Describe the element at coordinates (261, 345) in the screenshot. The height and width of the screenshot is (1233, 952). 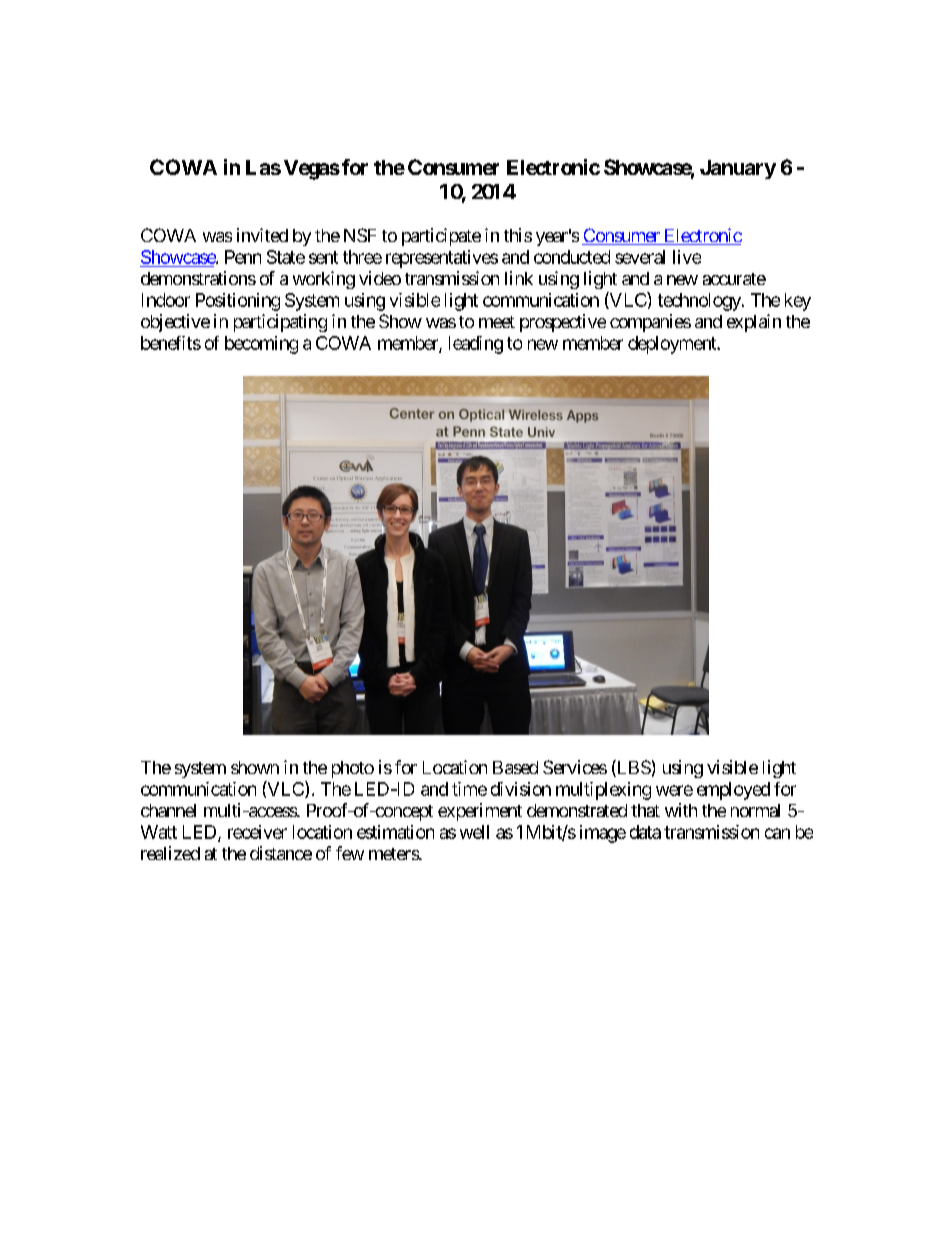
I see `becoming` at that location.
